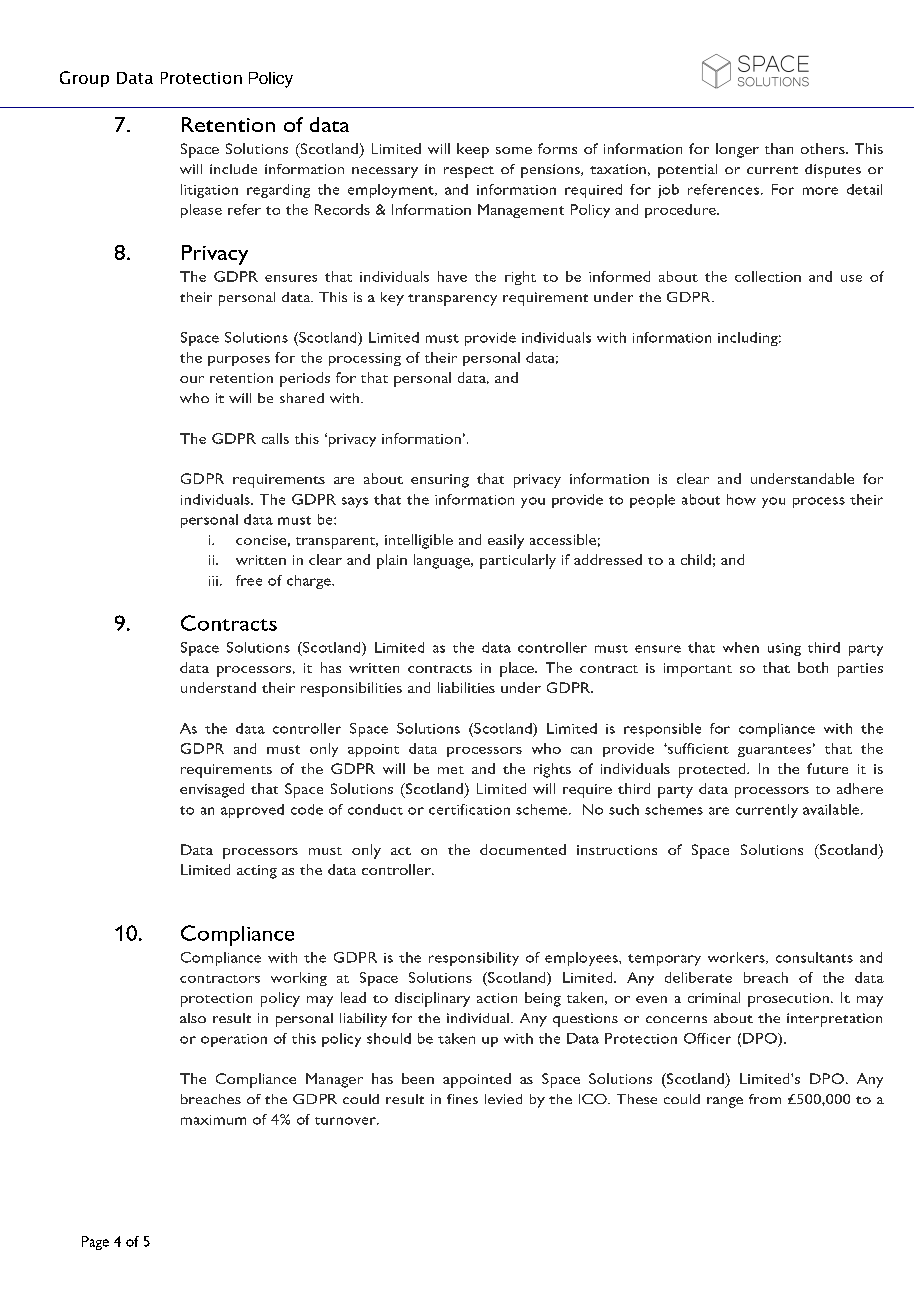  I want to click on keep, so click(473, 150).
